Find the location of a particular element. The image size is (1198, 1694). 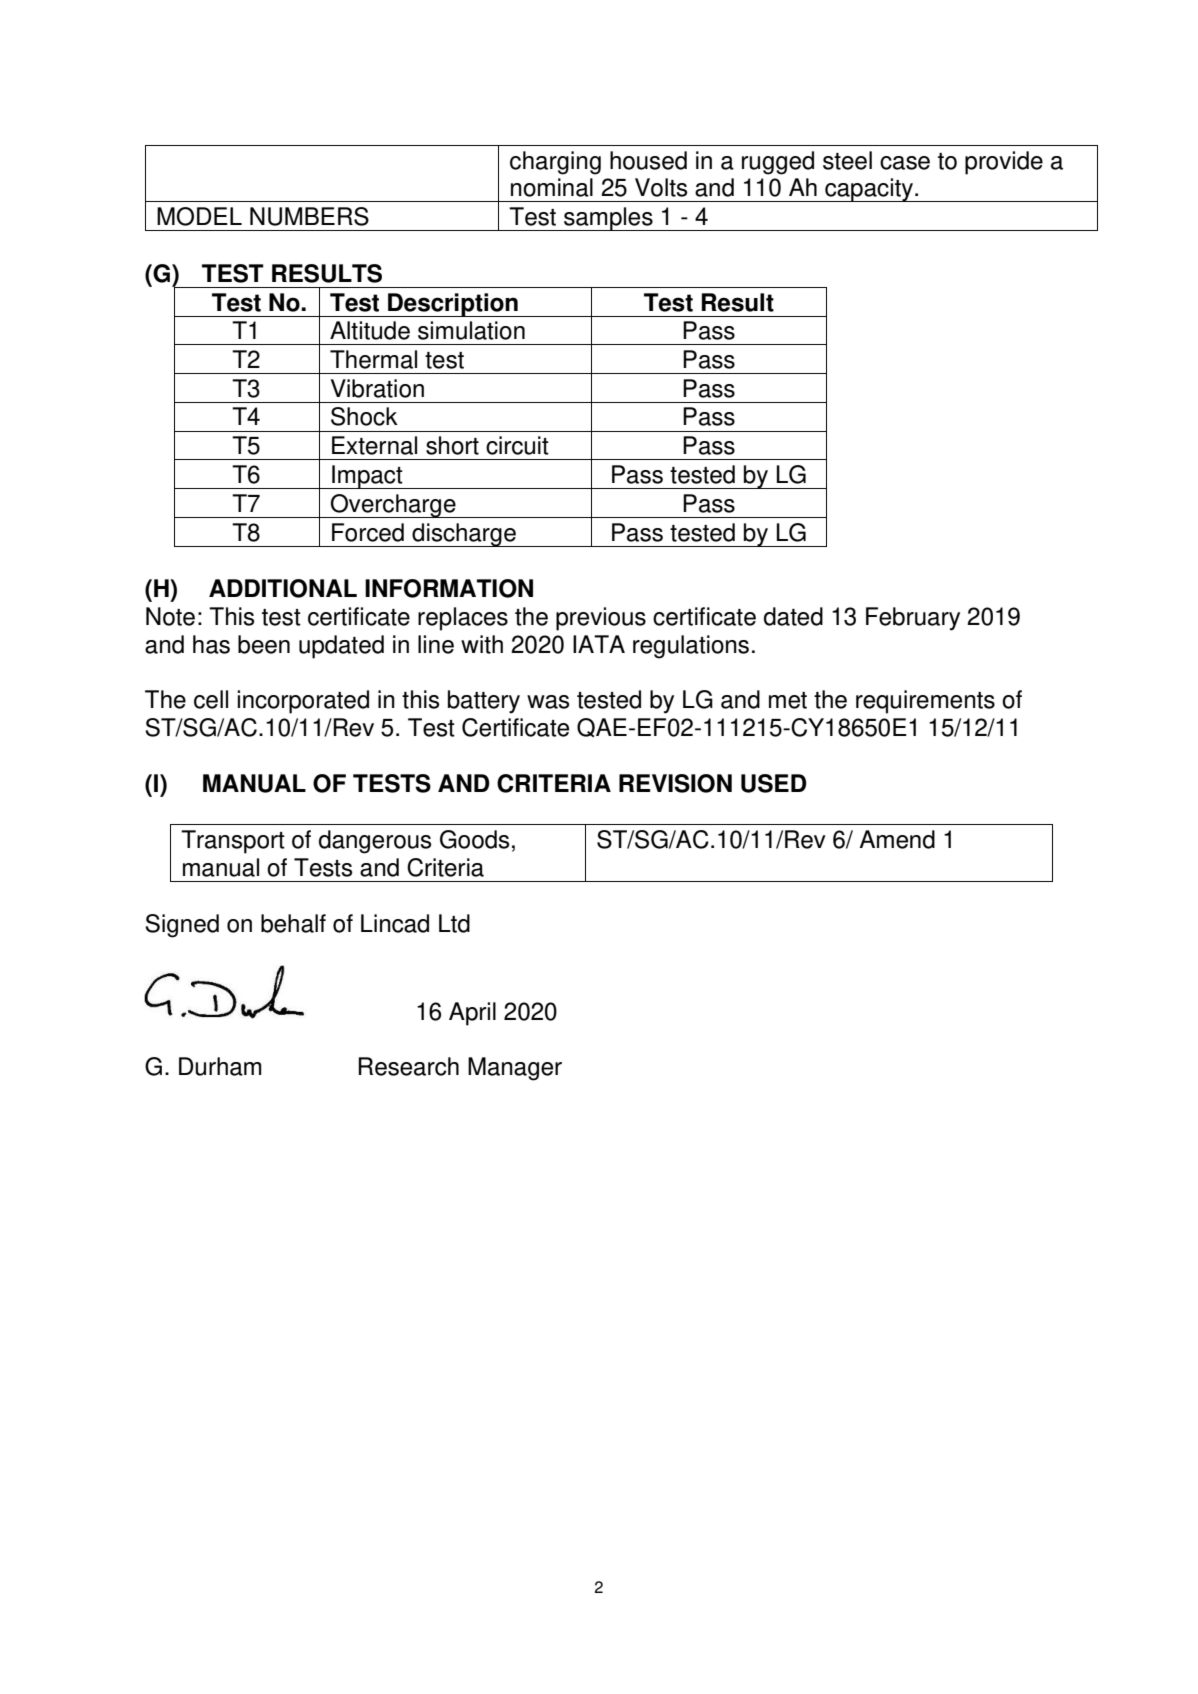

Durham is located at coordinates (220, 1066).
